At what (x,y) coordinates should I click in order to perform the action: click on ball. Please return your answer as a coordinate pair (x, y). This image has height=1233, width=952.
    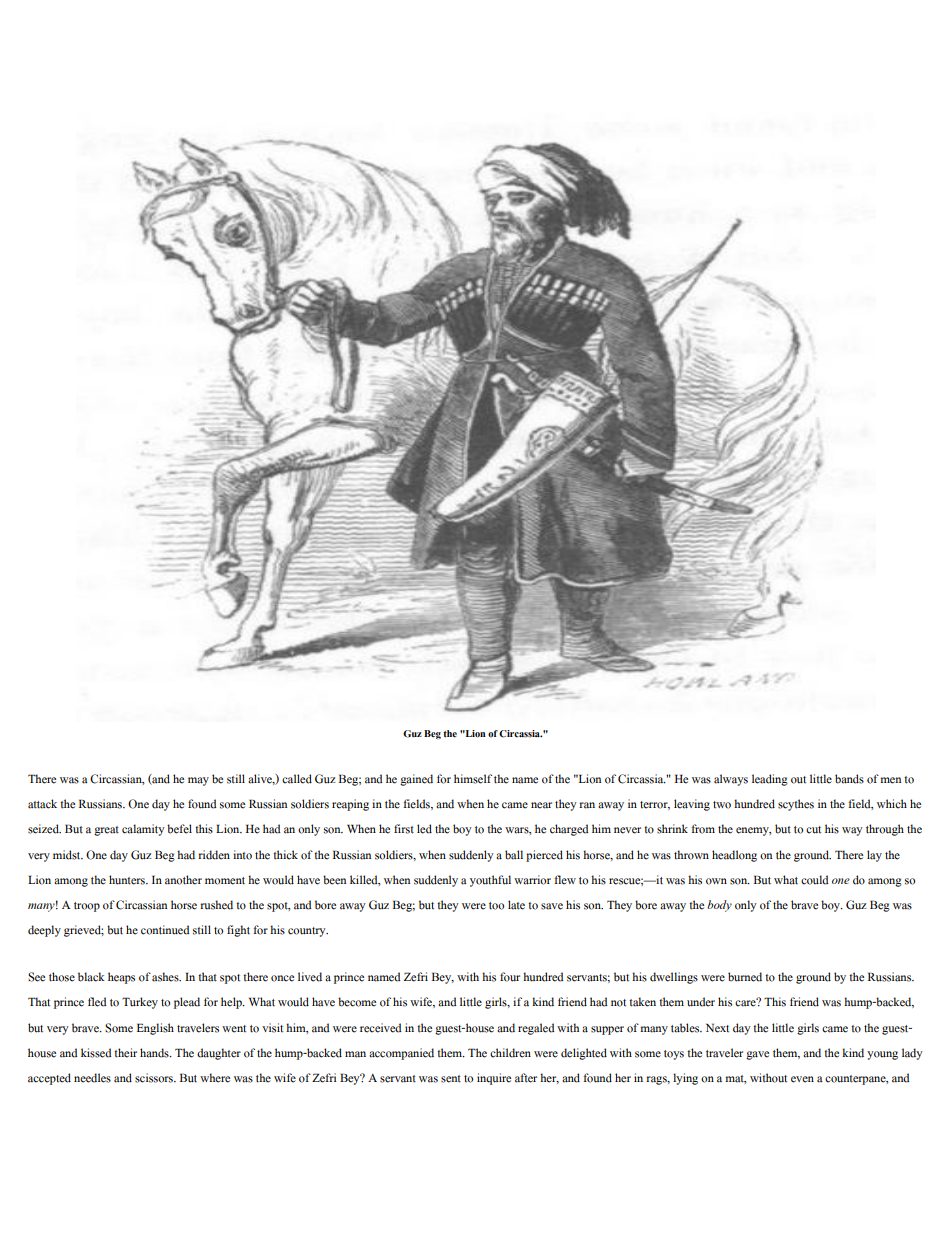
    Looking at the image, I should click on (514, 855).
